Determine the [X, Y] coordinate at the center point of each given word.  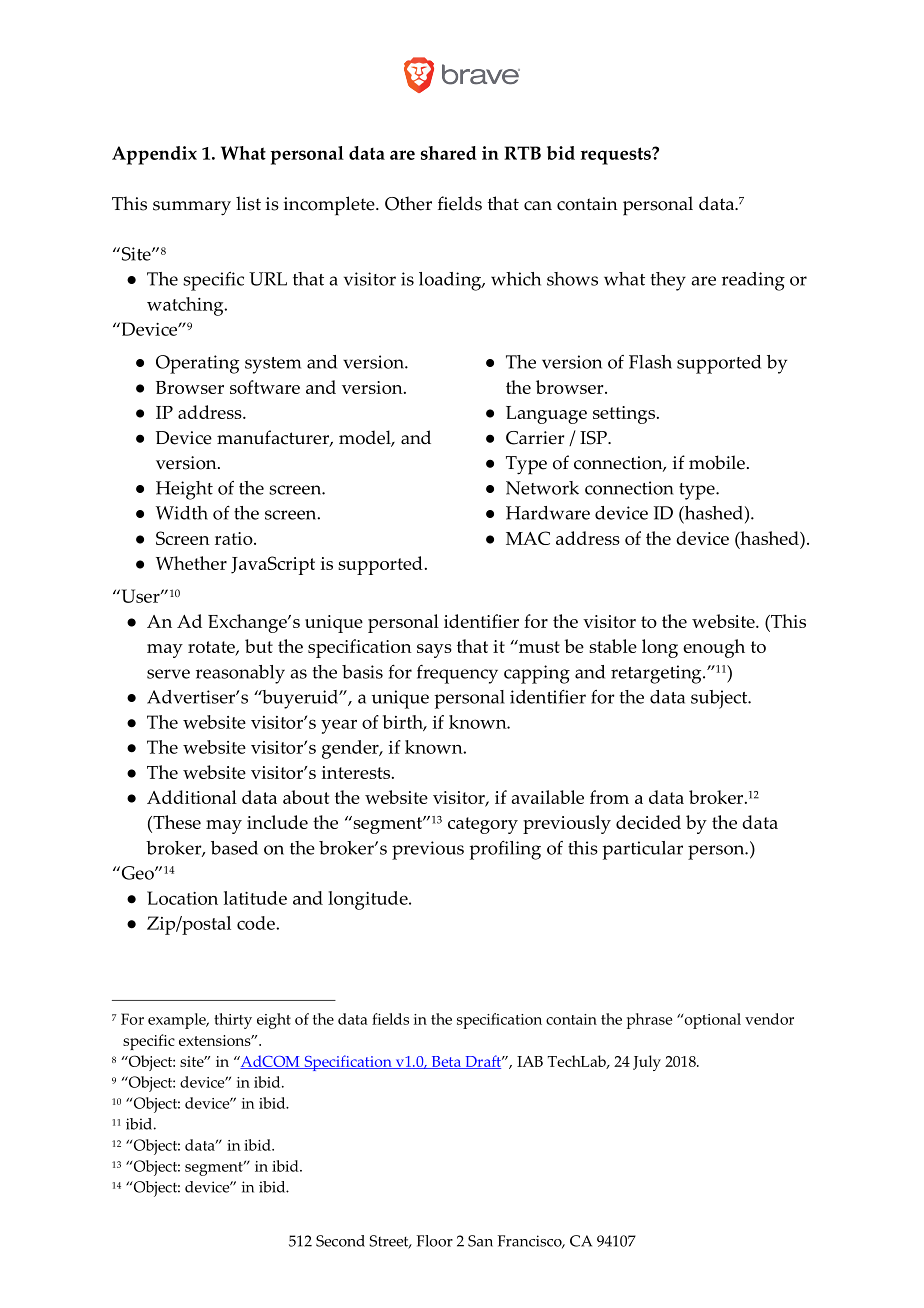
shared [449, 153]
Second [340, 1241]
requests [617, 156]
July [647, 1063]
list [248, 203]
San [480, 1241]
